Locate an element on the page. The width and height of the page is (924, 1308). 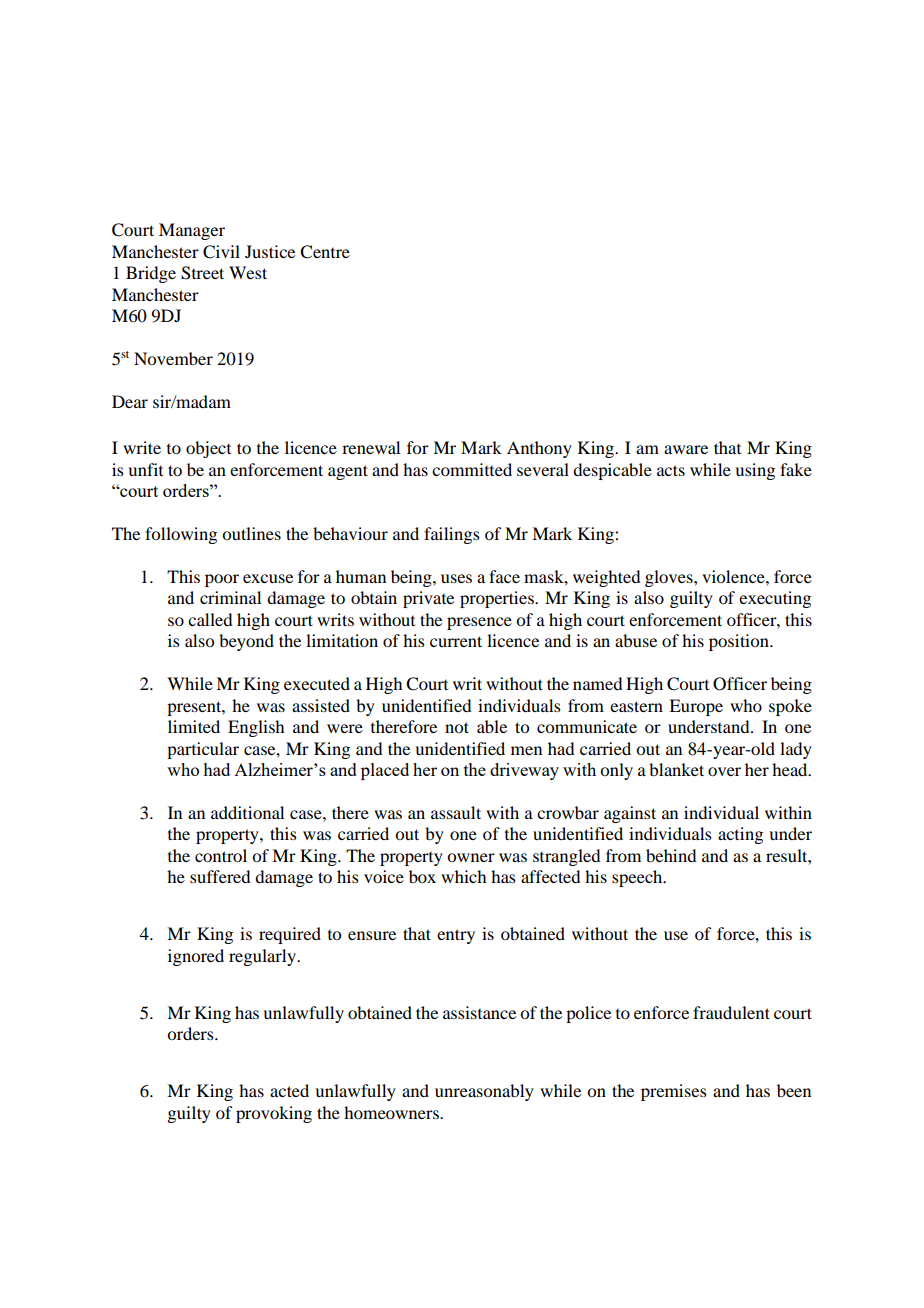
object is located at coordinates (208, 449).
